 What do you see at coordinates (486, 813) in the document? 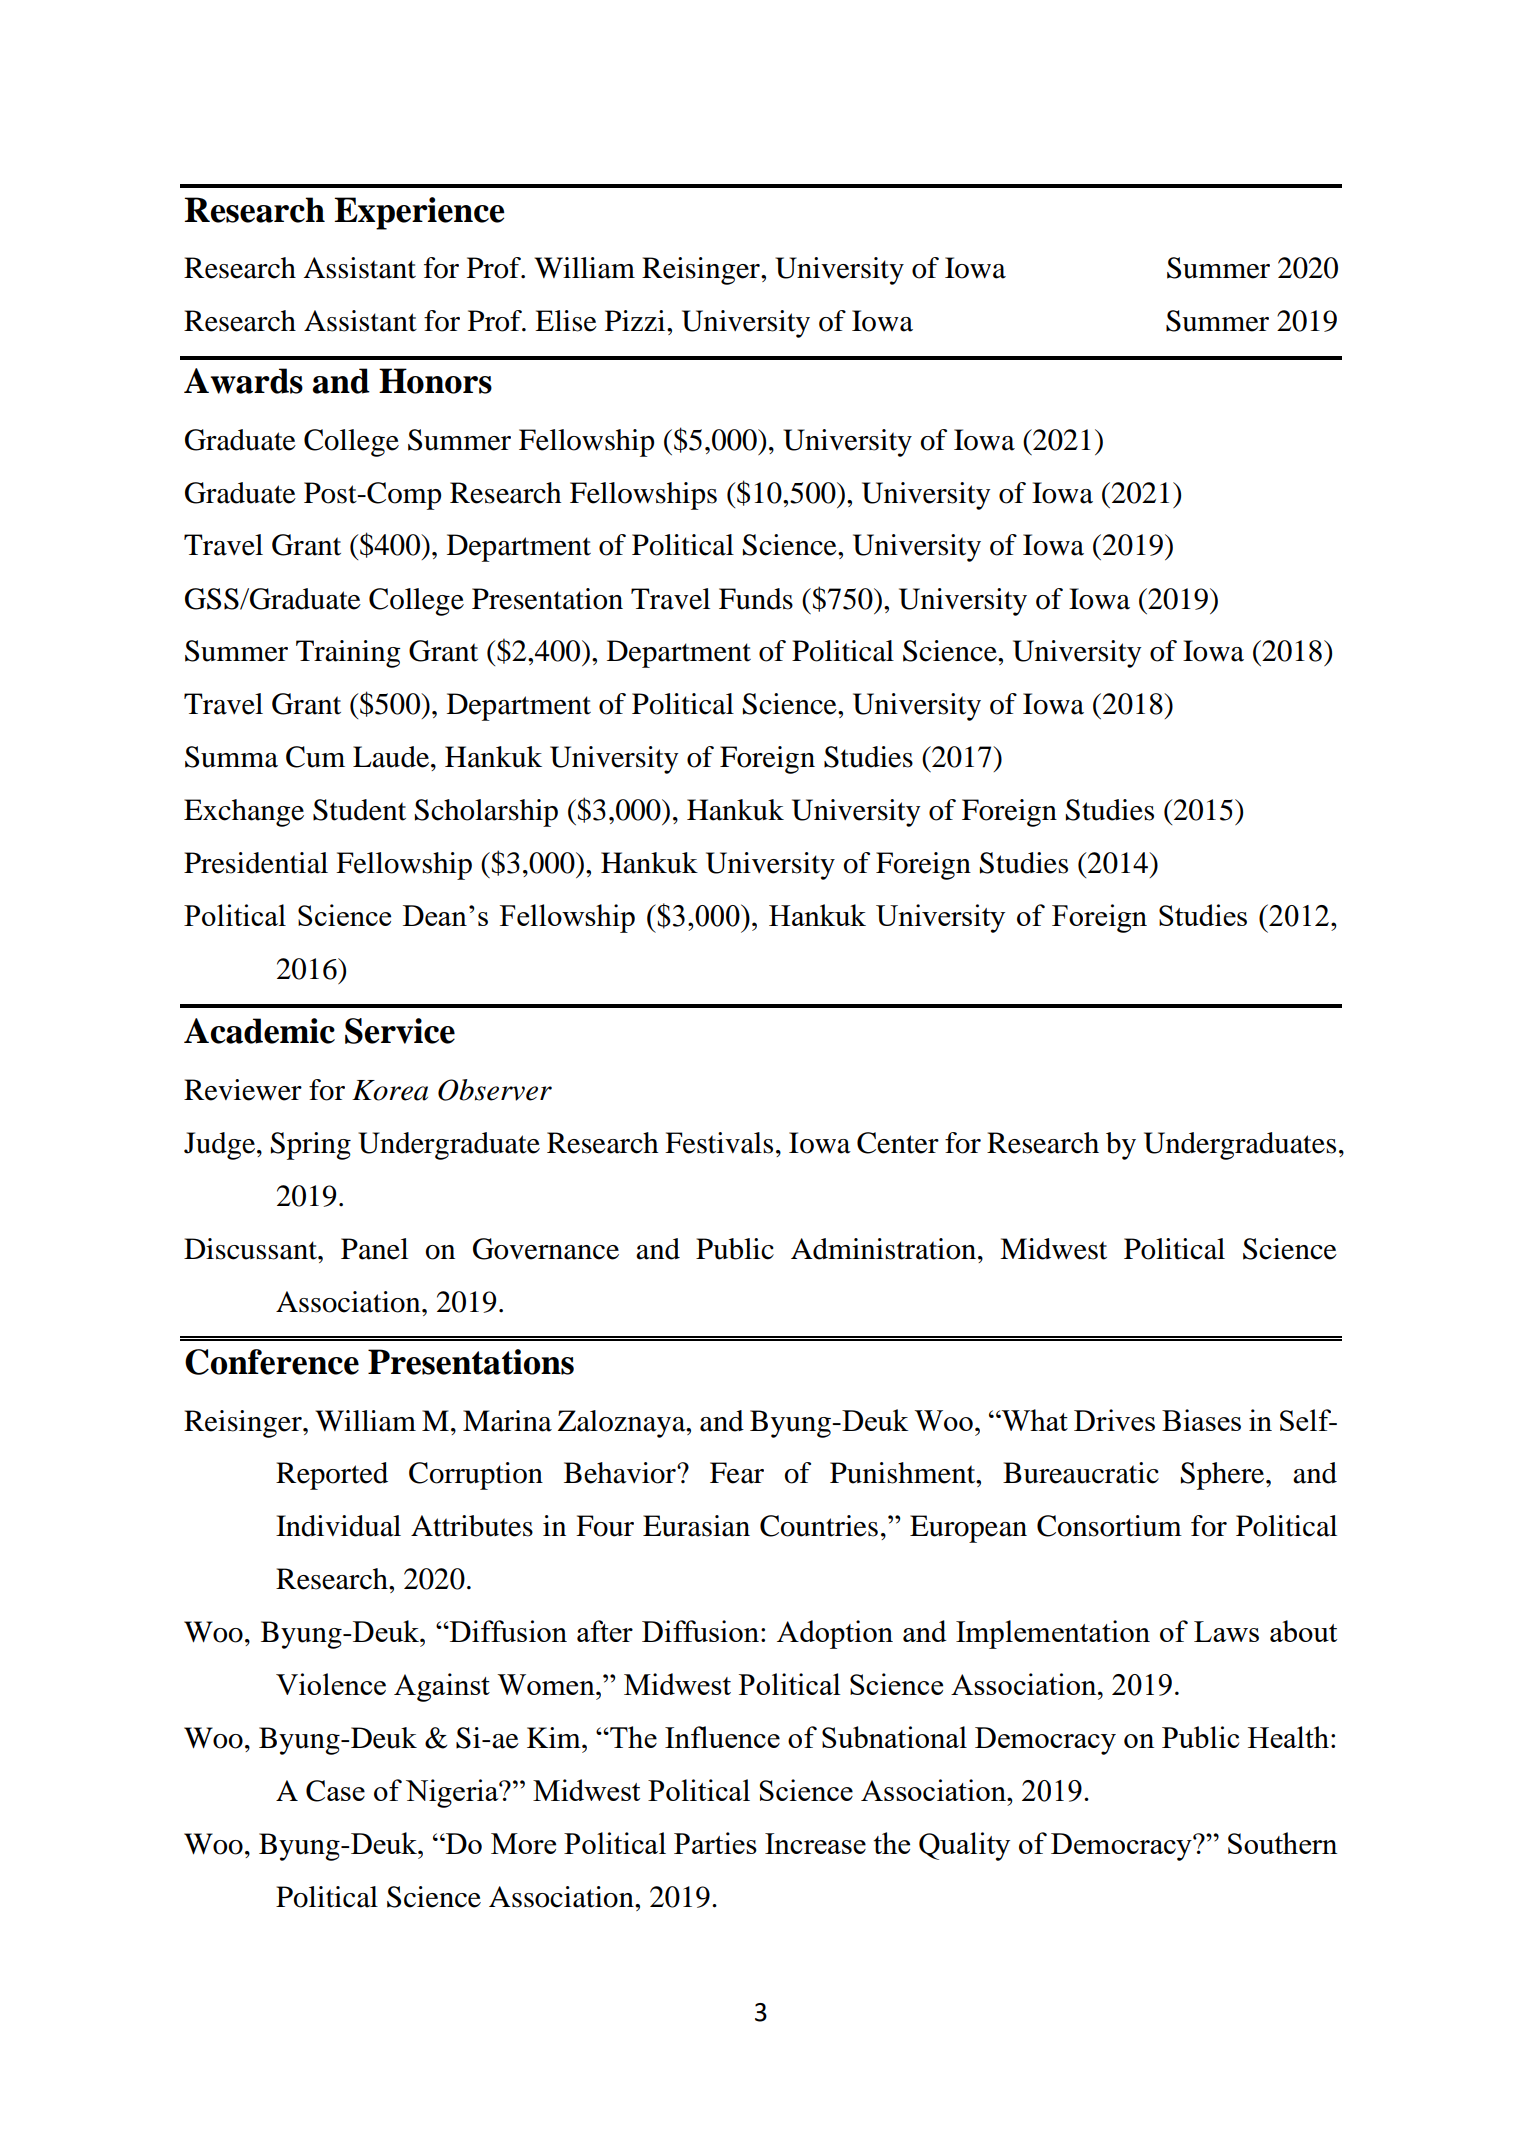
I see `Scholarship` at bounding box center [486, 813].
